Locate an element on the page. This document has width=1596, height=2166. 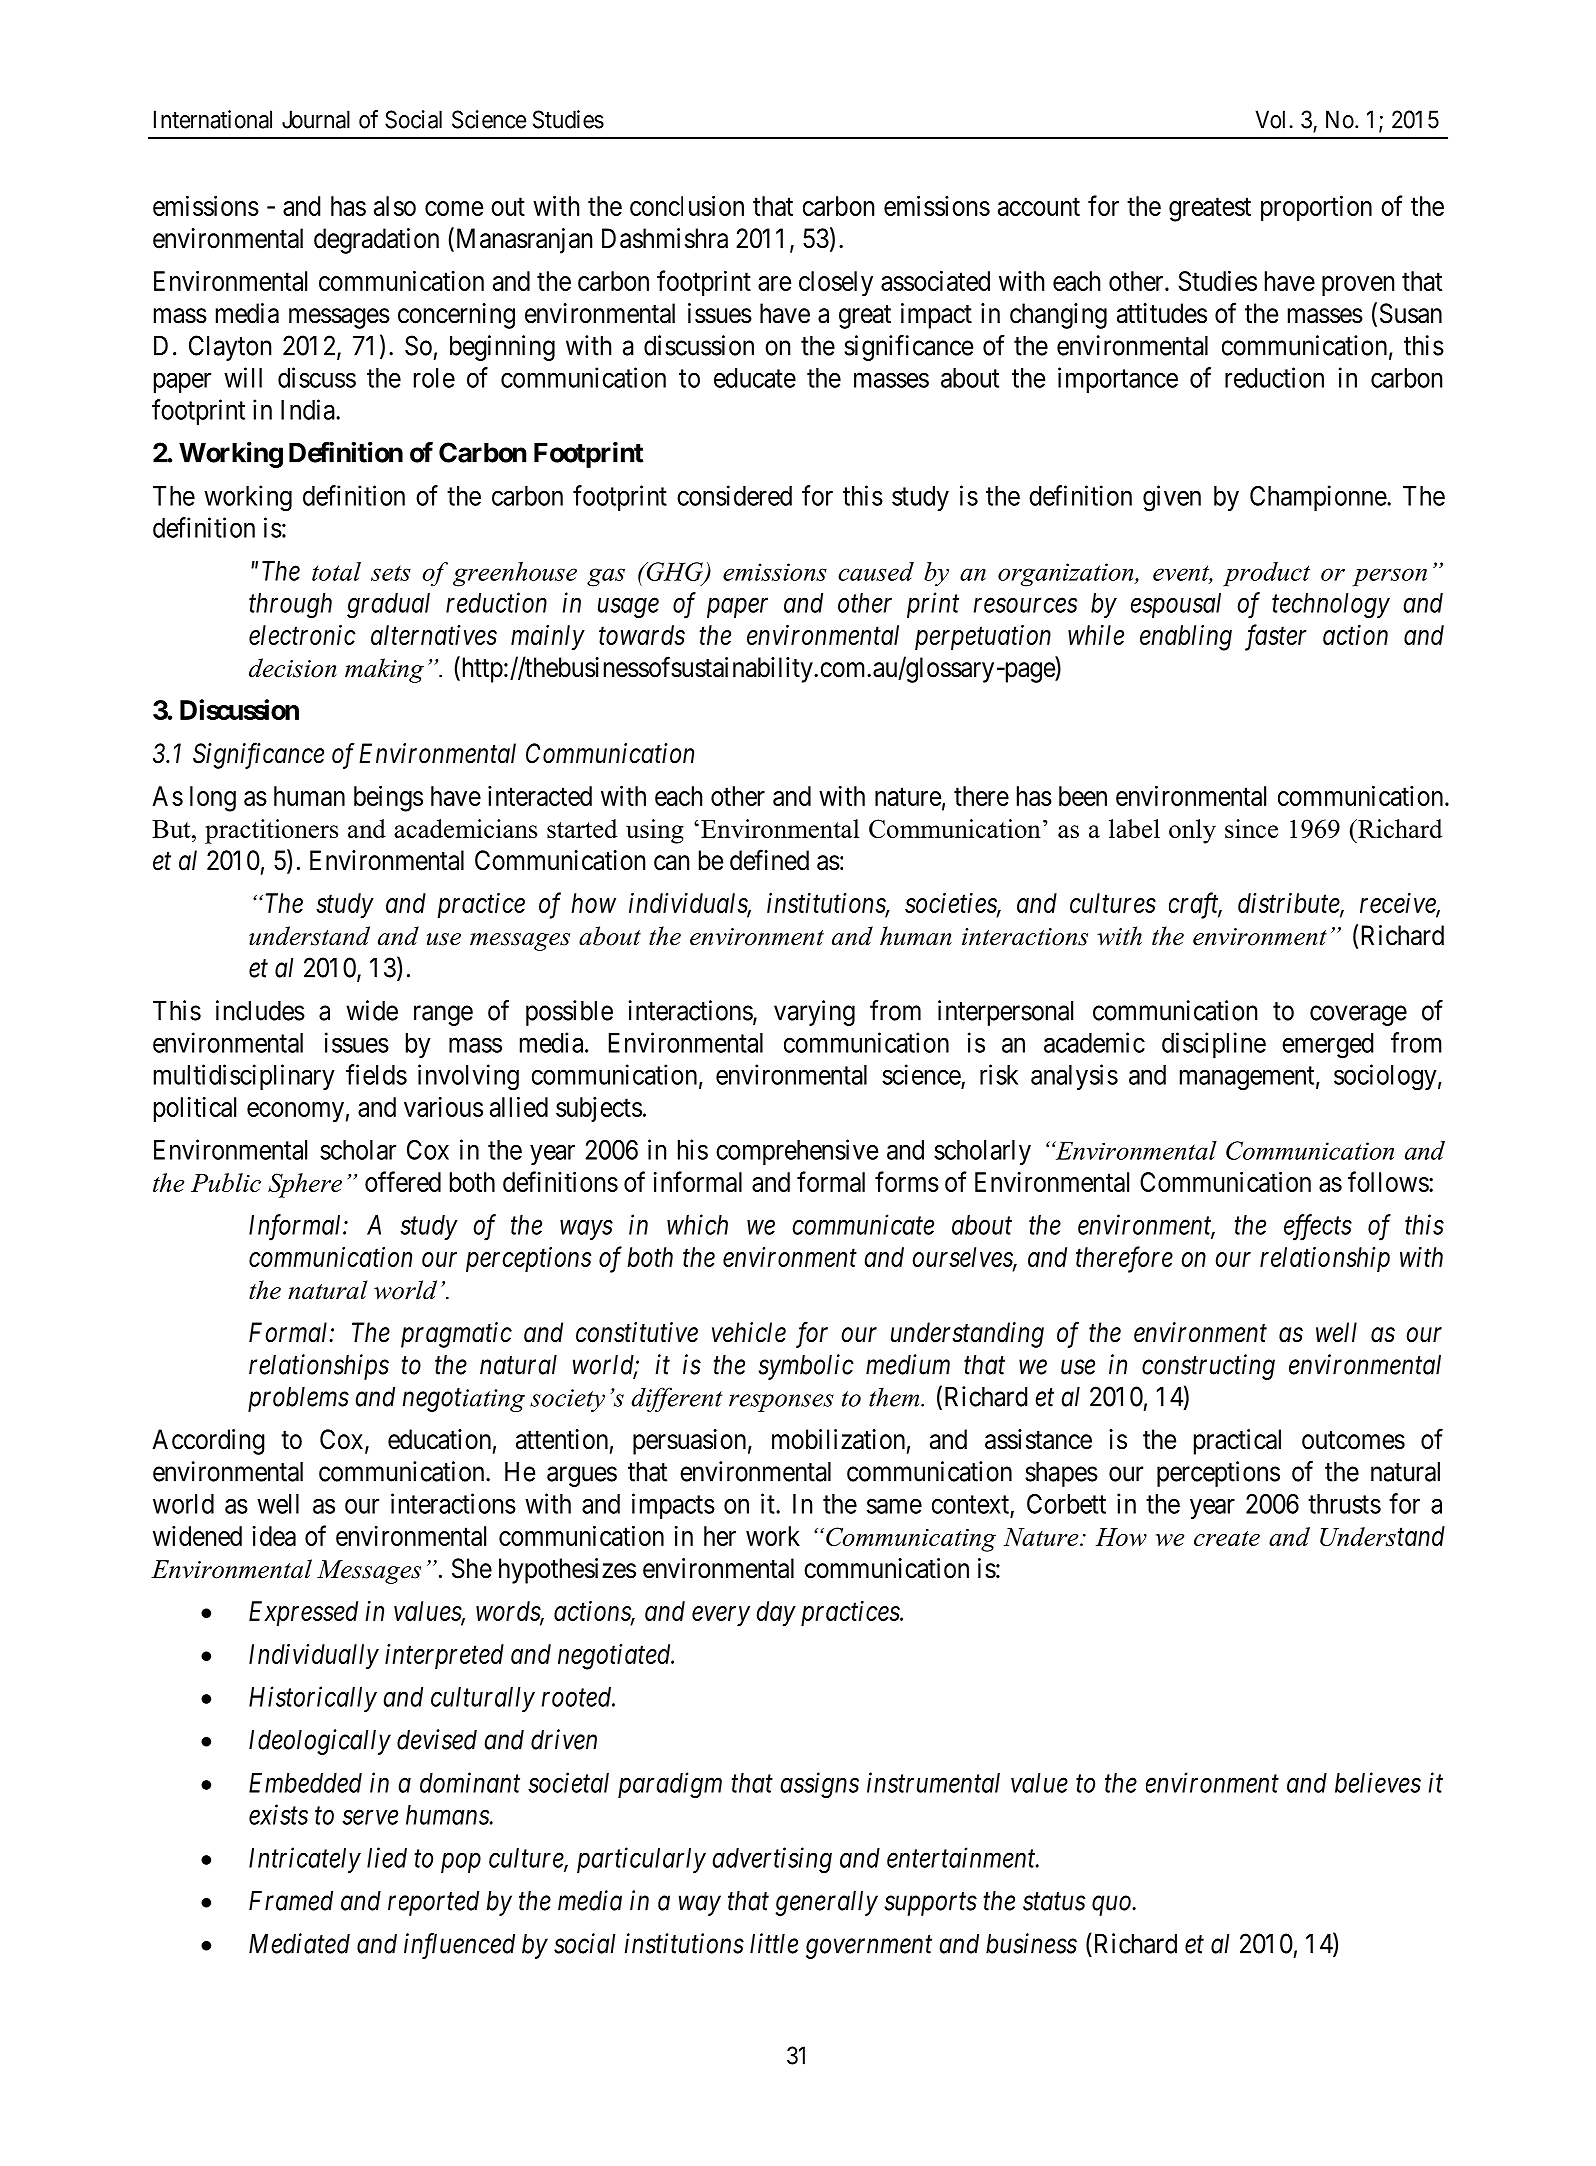
also is located at coordinates (395, 206).
